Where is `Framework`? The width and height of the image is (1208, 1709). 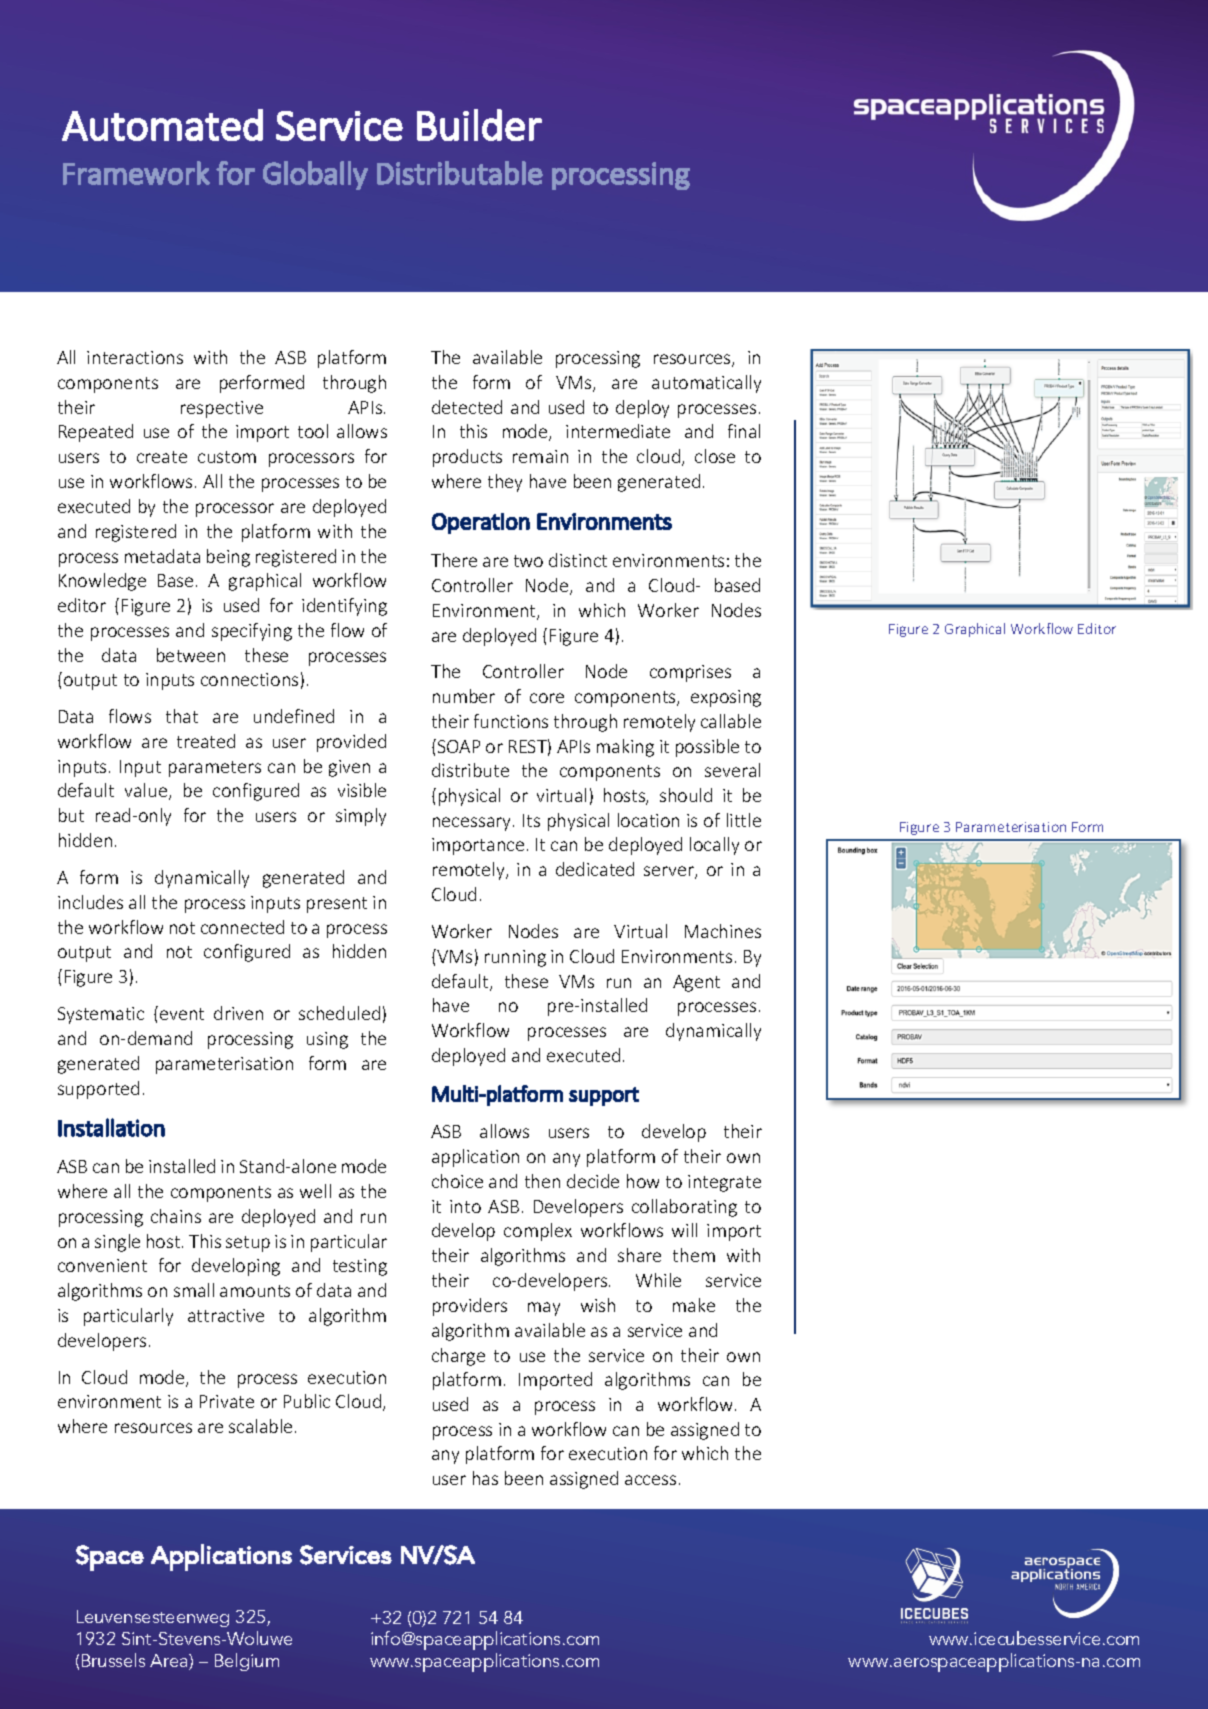 Framework is located at coordinates (136, 173).
